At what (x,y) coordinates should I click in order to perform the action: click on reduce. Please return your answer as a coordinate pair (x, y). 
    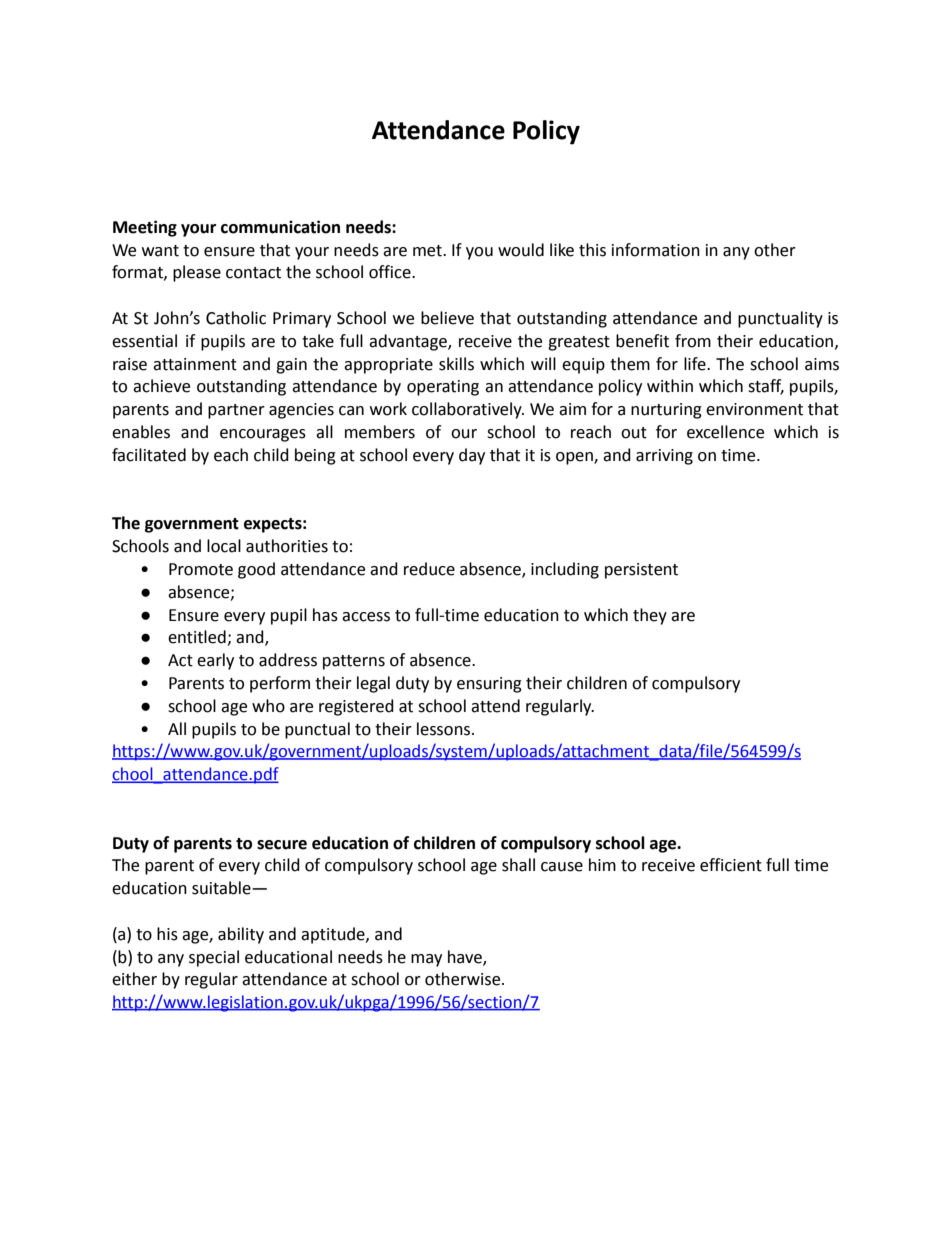
    Looking at the image, I should click on (429, 569).
